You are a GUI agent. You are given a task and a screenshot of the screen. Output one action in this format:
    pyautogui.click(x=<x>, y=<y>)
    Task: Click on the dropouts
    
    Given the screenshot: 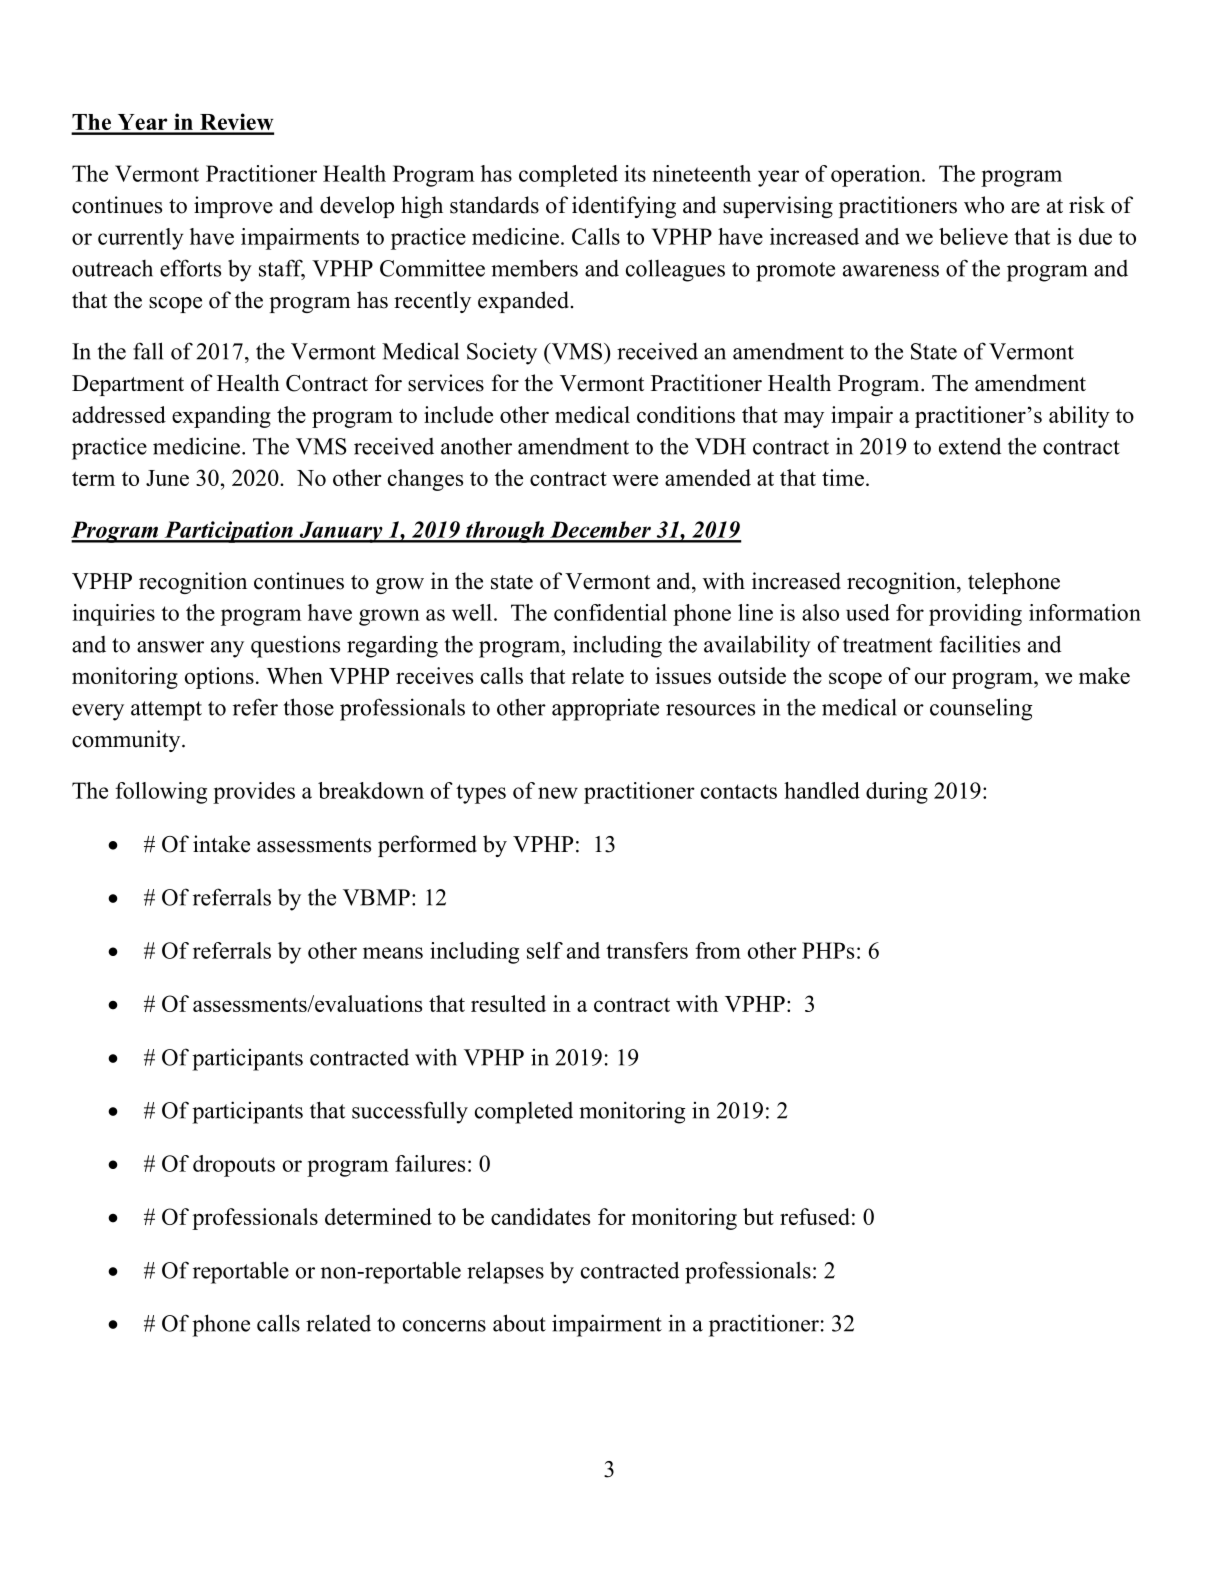 What is the action you would take?
    pyautogui.click(x=234, y=1166)
